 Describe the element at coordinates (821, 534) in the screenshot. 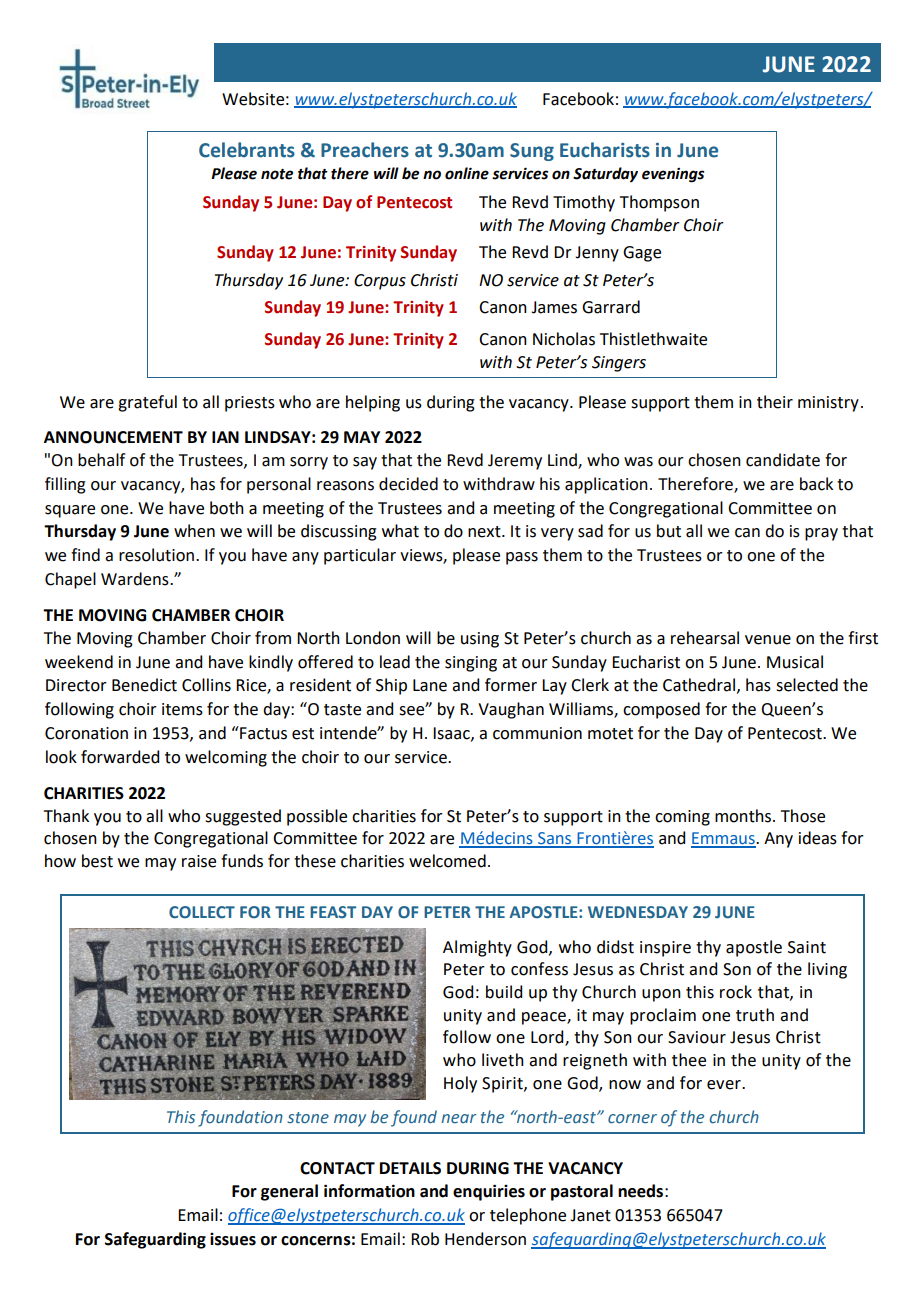

I see `pray` at that location.
